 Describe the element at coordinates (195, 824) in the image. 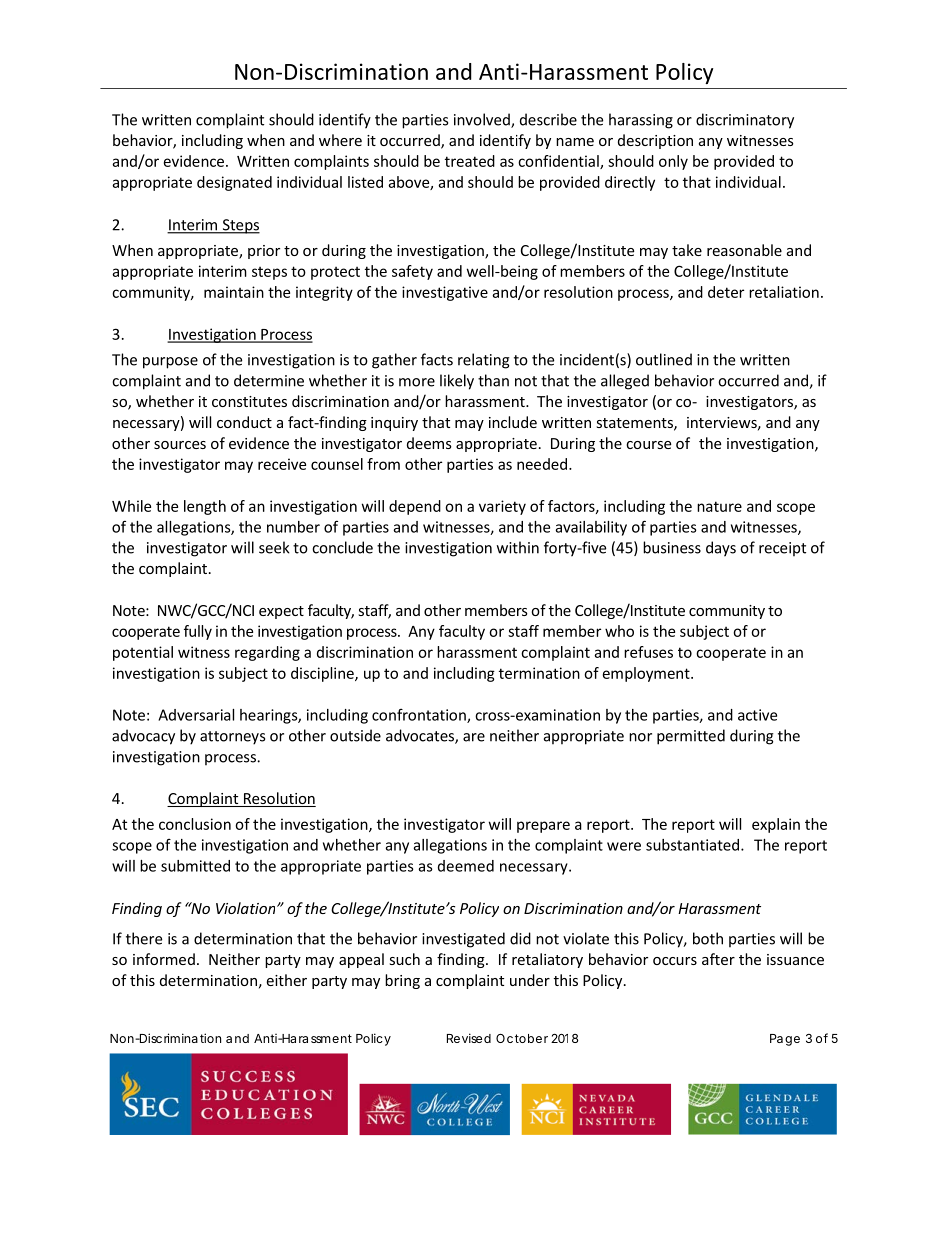

I see `conclusion` at that location.
